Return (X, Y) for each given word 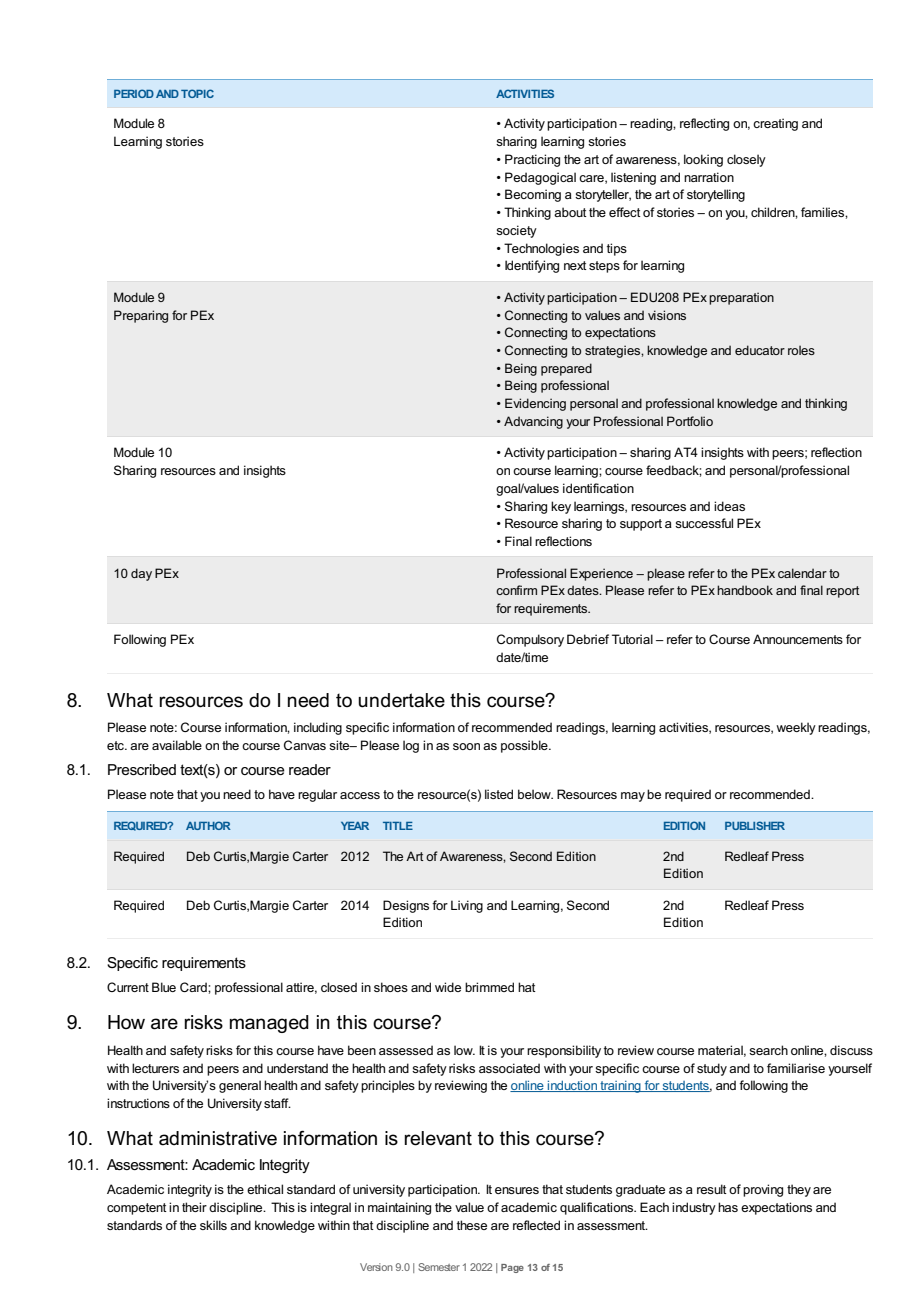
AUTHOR (208, 825)
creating (775, 124)
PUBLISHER (755, 825)
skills (213, 1225)
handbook (745, 590)
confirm (516, 590)
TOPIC (197, 93)
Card (194, 987)
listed (499, 794)
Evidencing (535, 404)
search (768, 1050)
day (141, 574)
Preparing (141, 316)
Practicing (532, 160)
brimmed (489, 987)
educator (760, 350)
